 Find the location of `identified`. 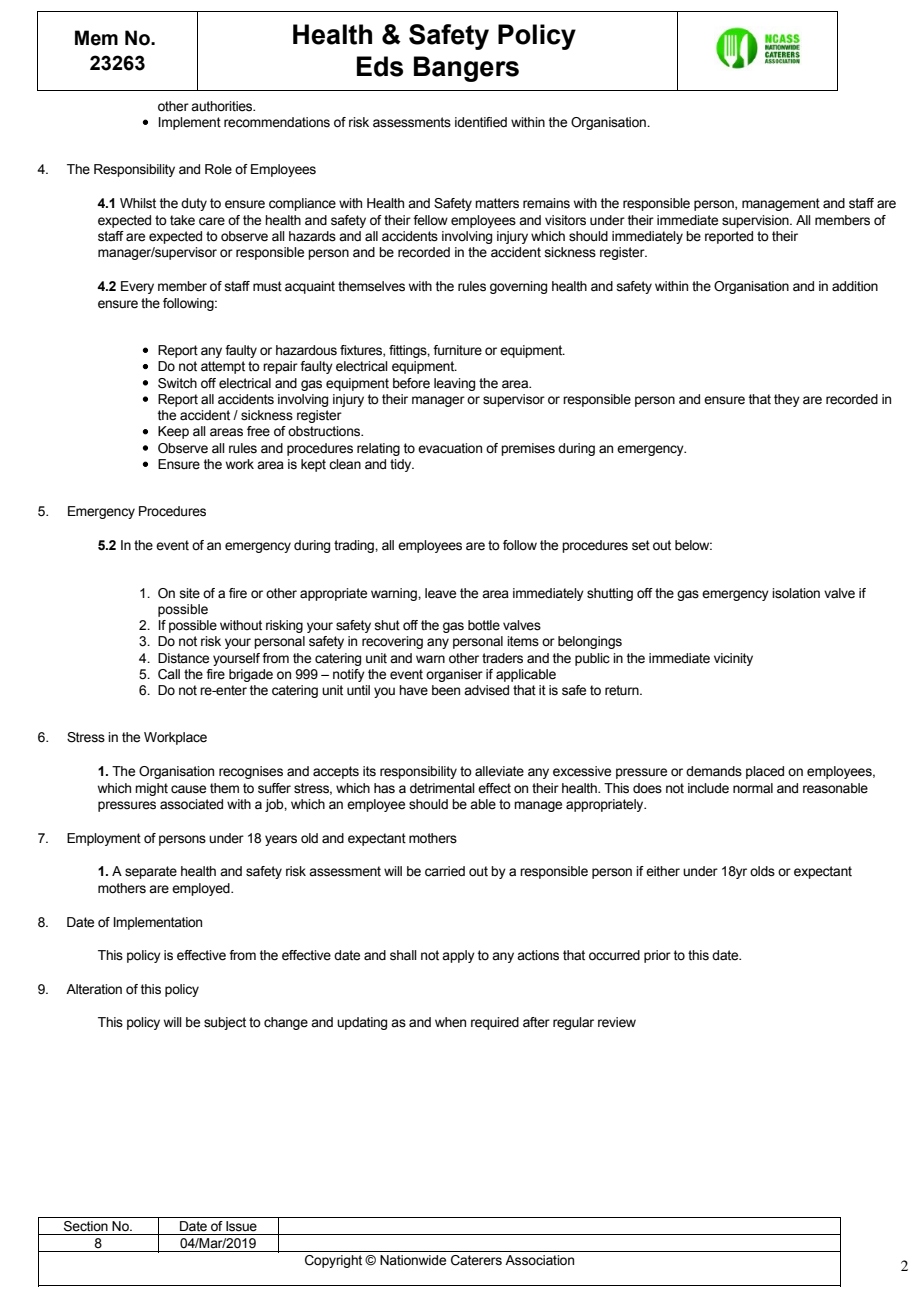

identified is located at coordinates (481, 122).
